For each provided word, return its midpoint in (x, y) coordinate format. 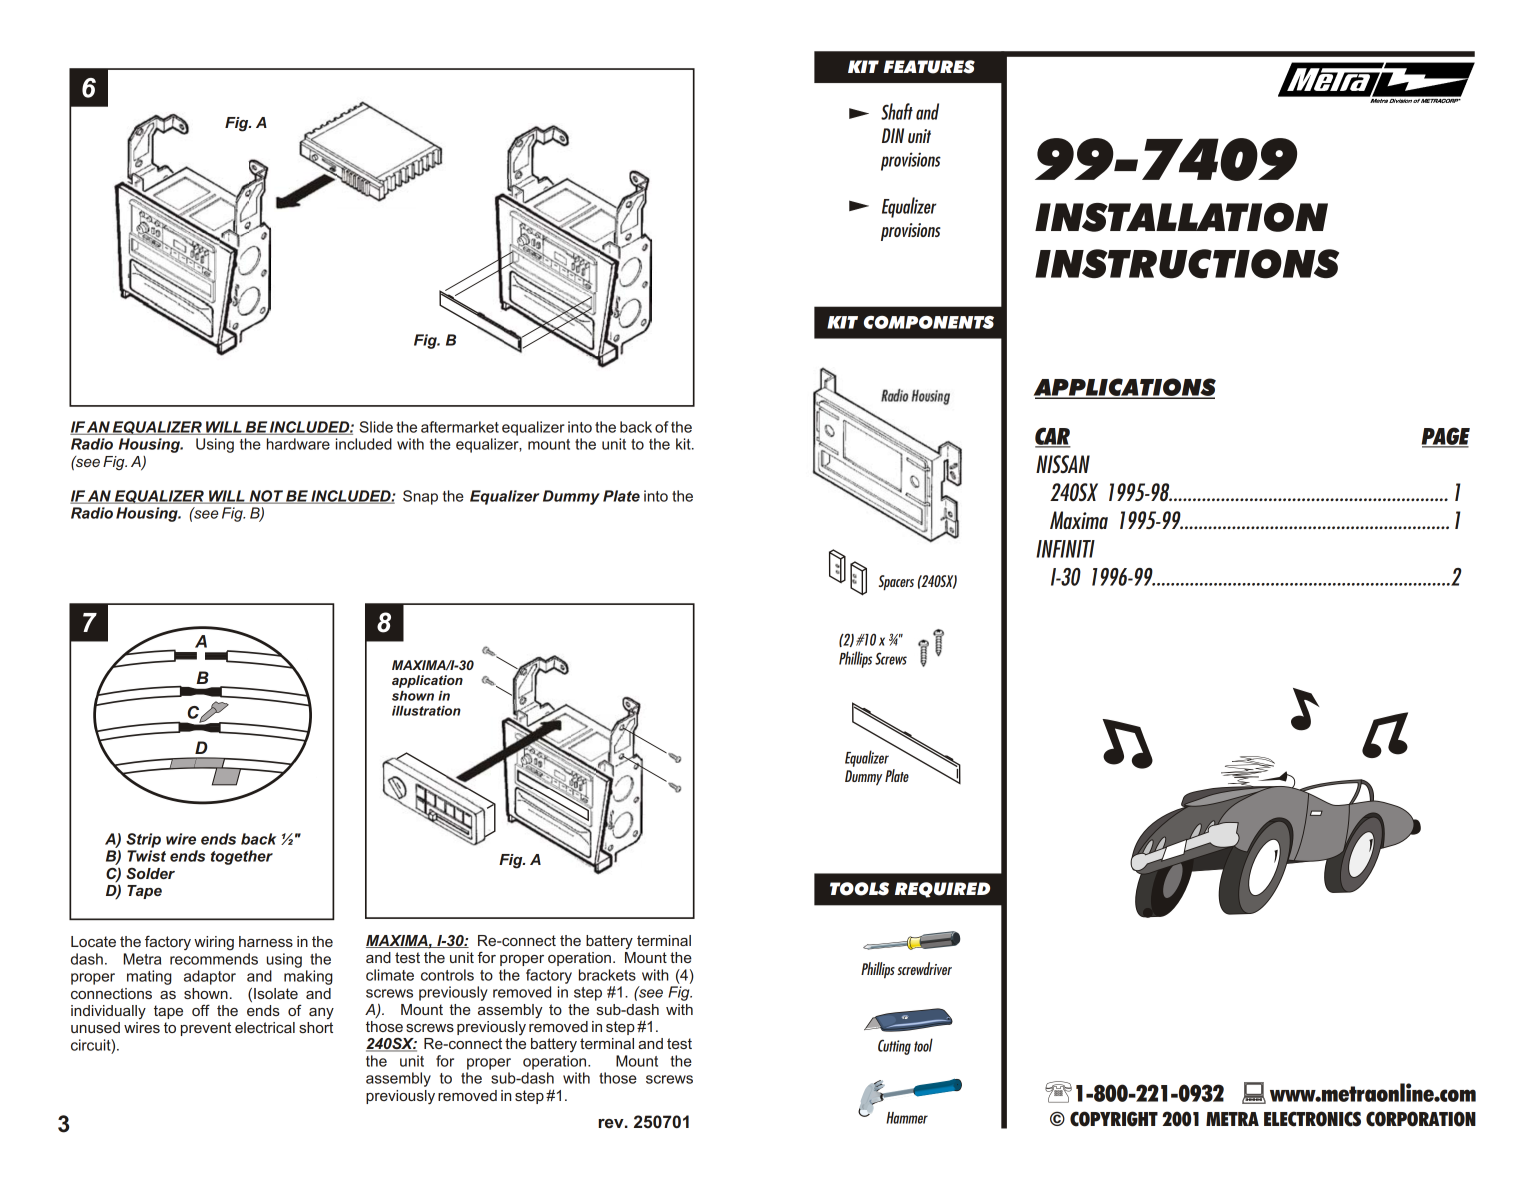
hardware (298, 444)
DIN (893, 135)
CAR (1053, 437)
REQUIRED (942, 890)
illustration (426, 711)
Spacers (896, 582)
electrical (265, 1027)
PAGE (1446, 437)
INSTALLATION (1181, 217)
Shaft (897, 111)
